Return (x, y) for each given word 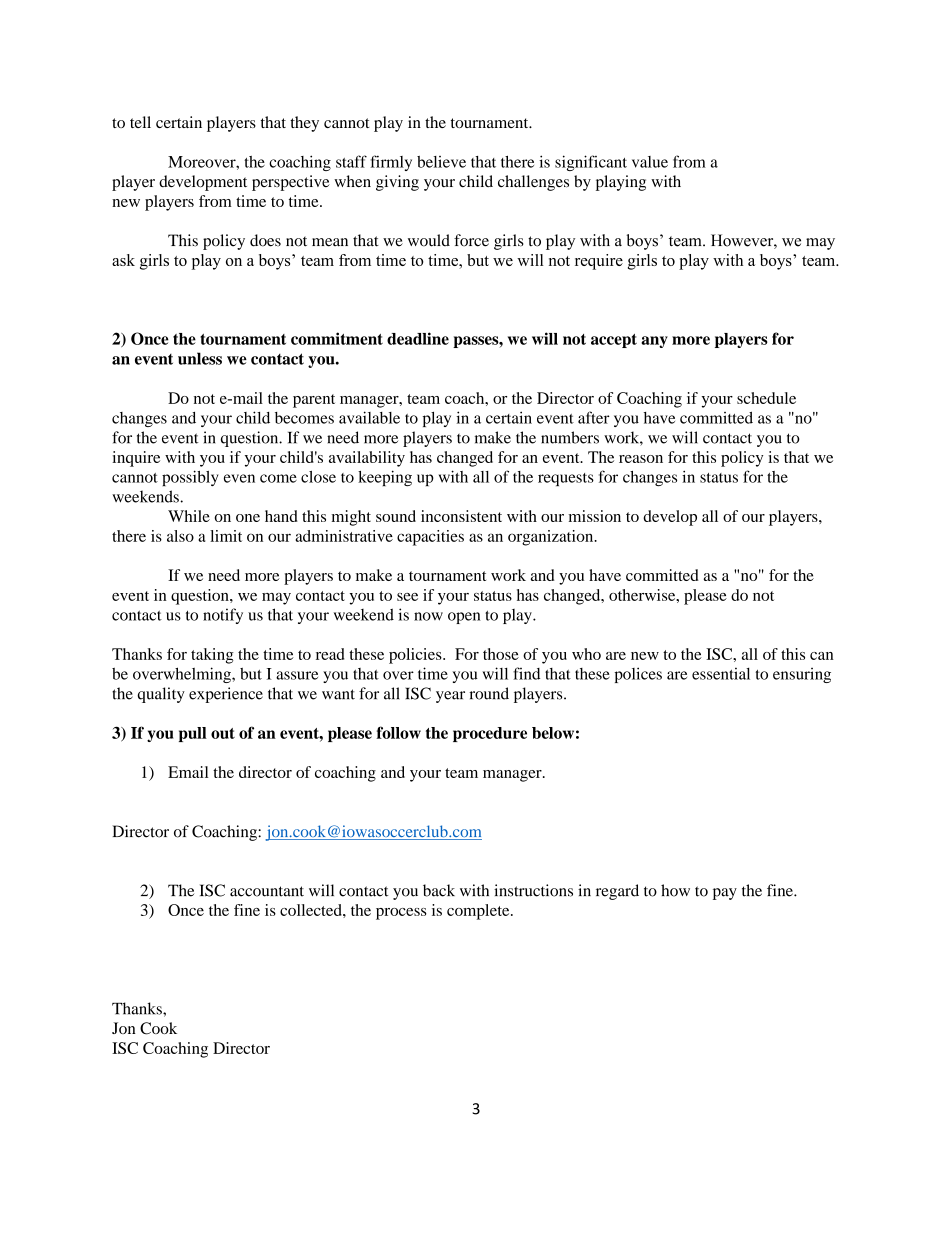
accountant (267, 891)
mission (594, 516)
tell (140, 122)
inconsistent (461, 516)
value (650, 162)
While (189, 516)
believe (441, 162)
